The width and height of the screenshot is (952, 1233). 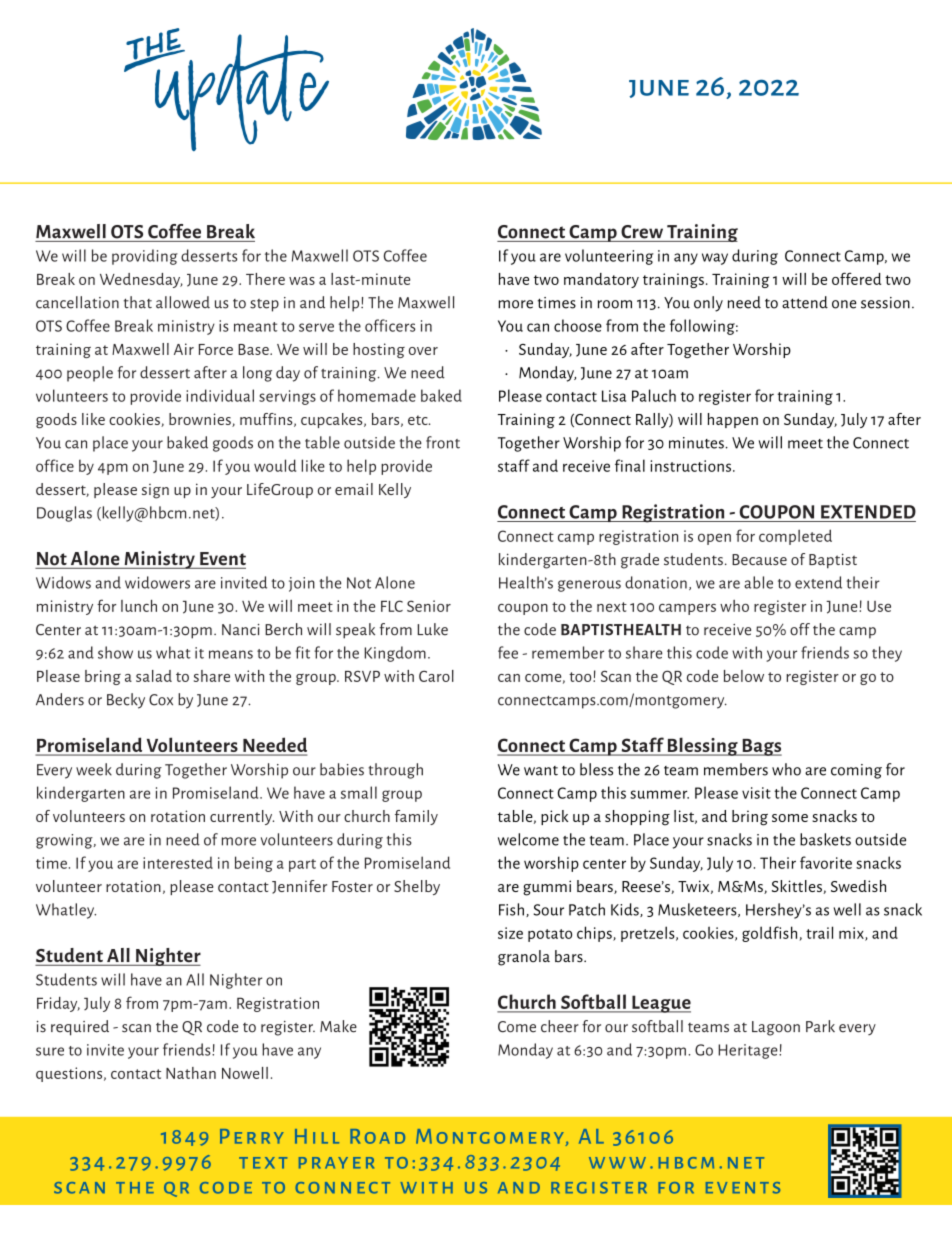 What do you see at coordinates (416, 817) in the screenshot?
I see `family` at bounding box center [416, 817].
